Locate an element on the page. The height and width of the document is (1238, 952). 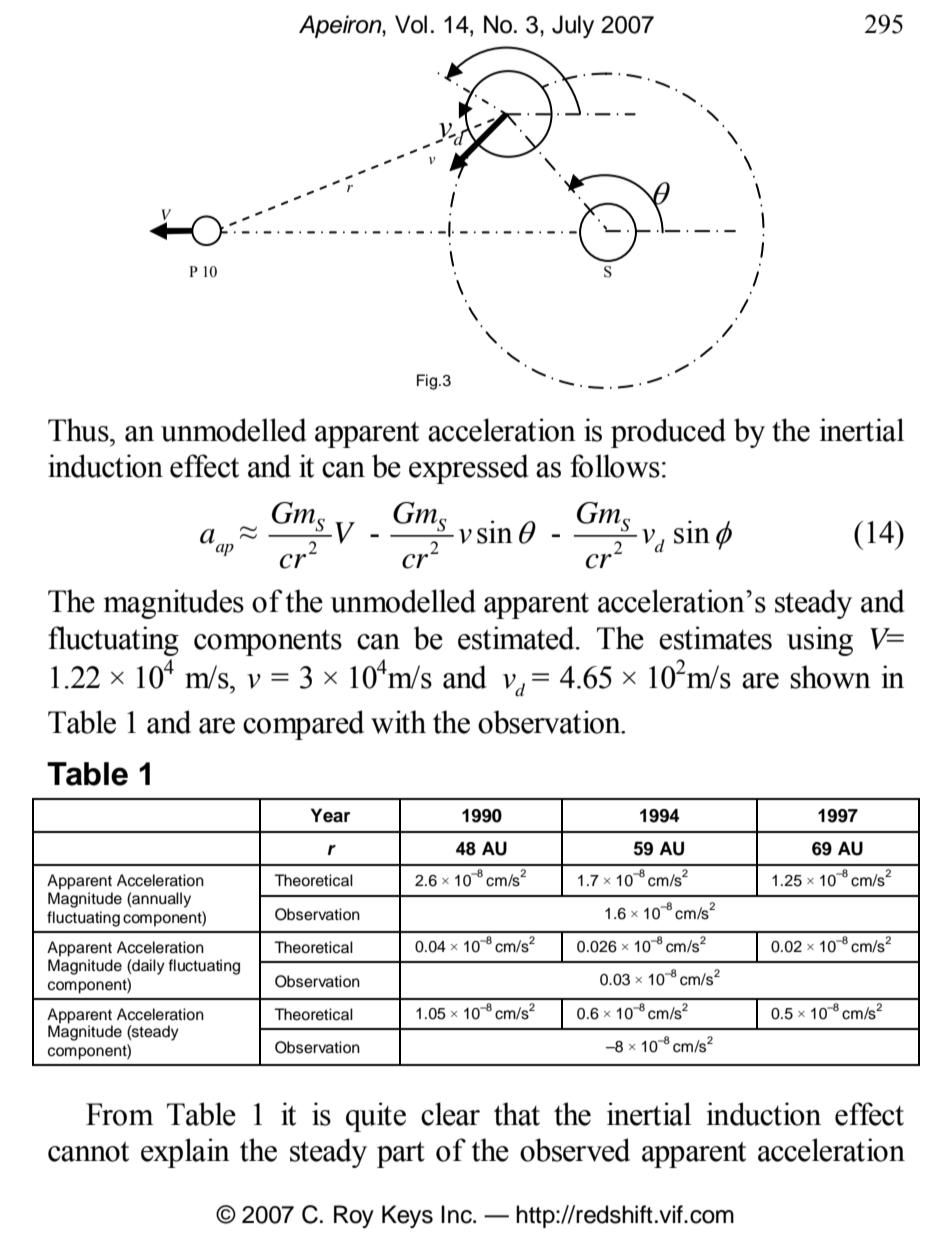
estimated is located at coordinates (517, 638).
